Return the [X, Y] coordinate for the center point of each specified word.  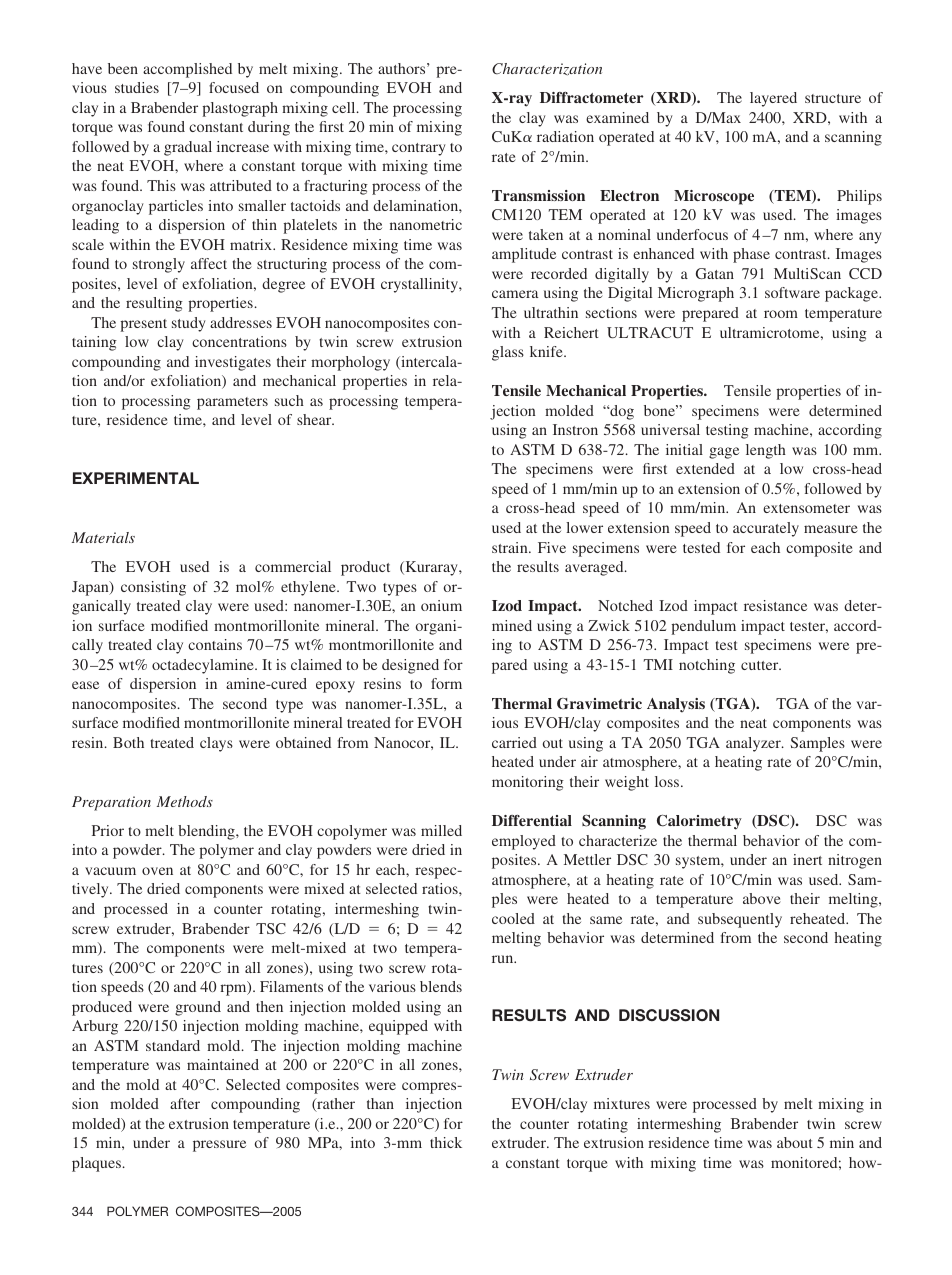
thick [446, 1142]
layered [773, 99]
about [795, 1142]
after [185, 1103]
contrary [419, 149]
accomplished [187, 70]
